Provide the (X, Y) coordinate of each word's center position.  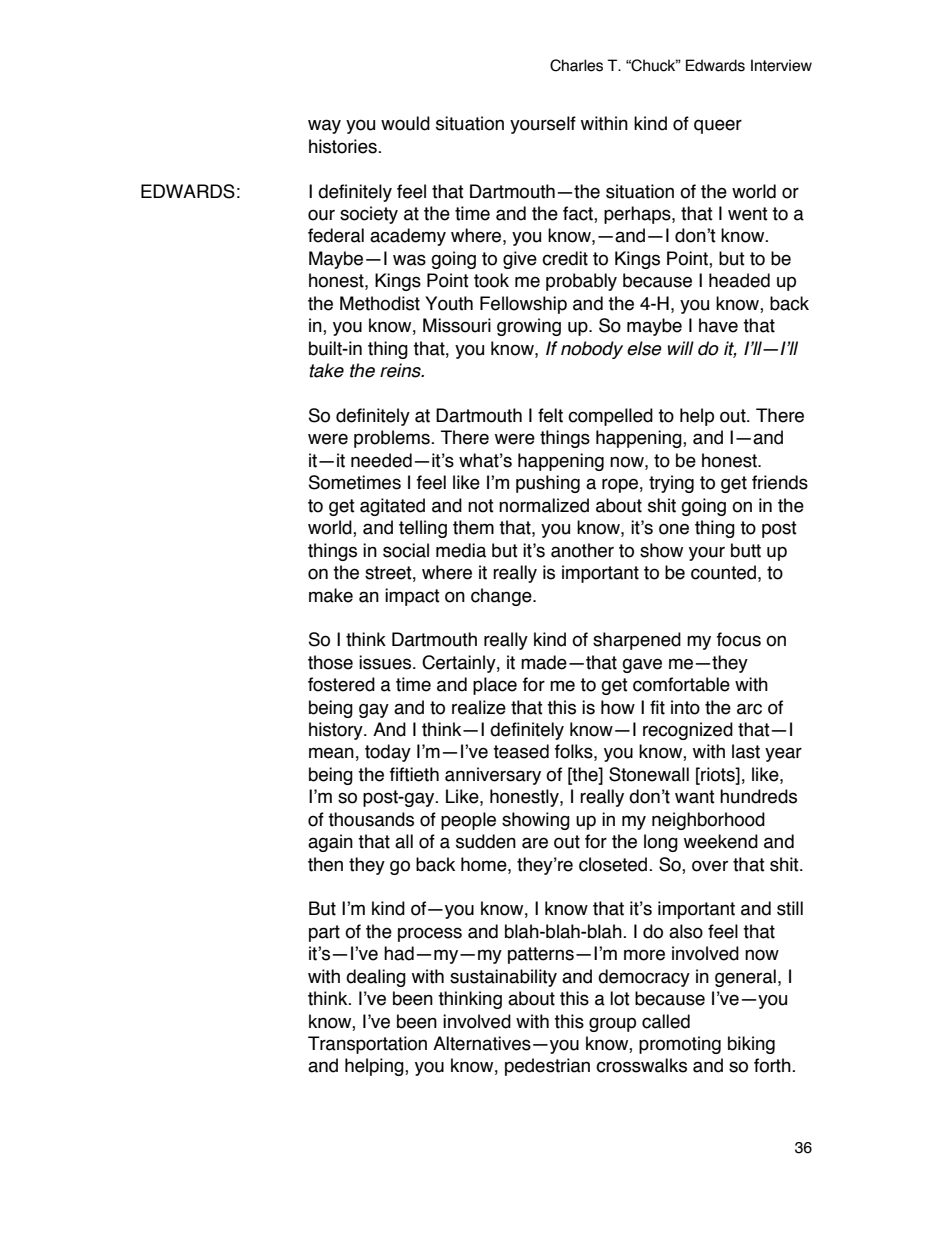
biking (751, 1045)
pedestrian (547, 1067)
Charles (576, 65)
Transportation (367, 1045)
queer (718, 126)
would (405, 123)
